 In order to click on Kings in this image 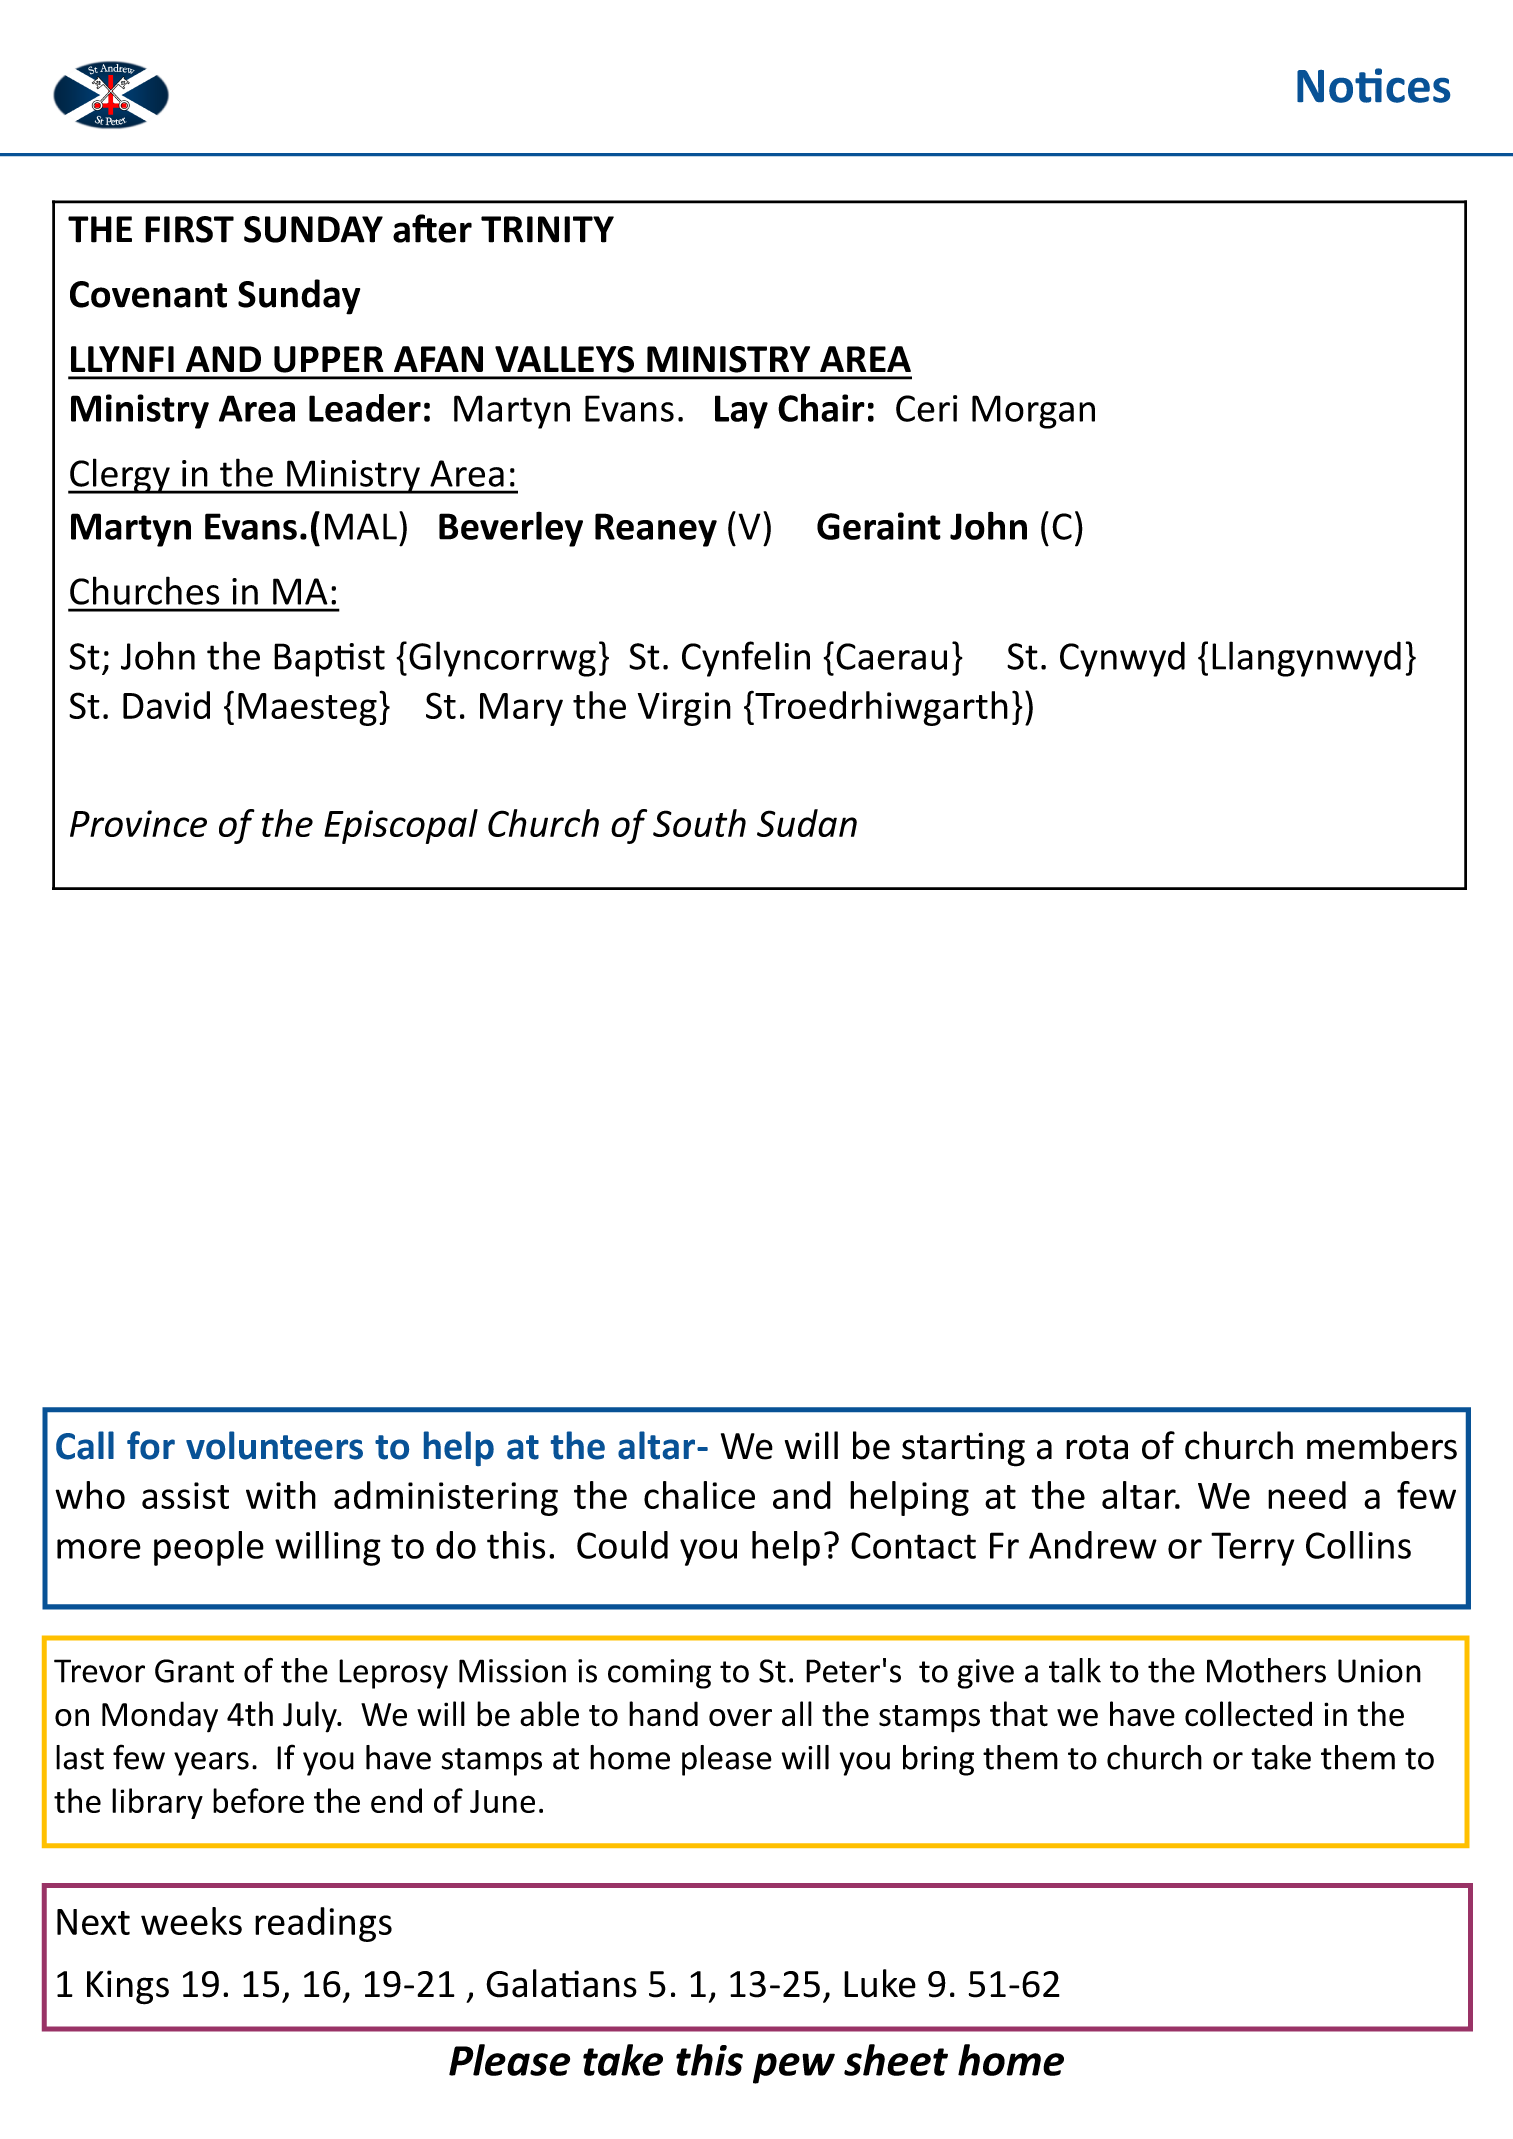, I will do `click(128, 1987)`.
